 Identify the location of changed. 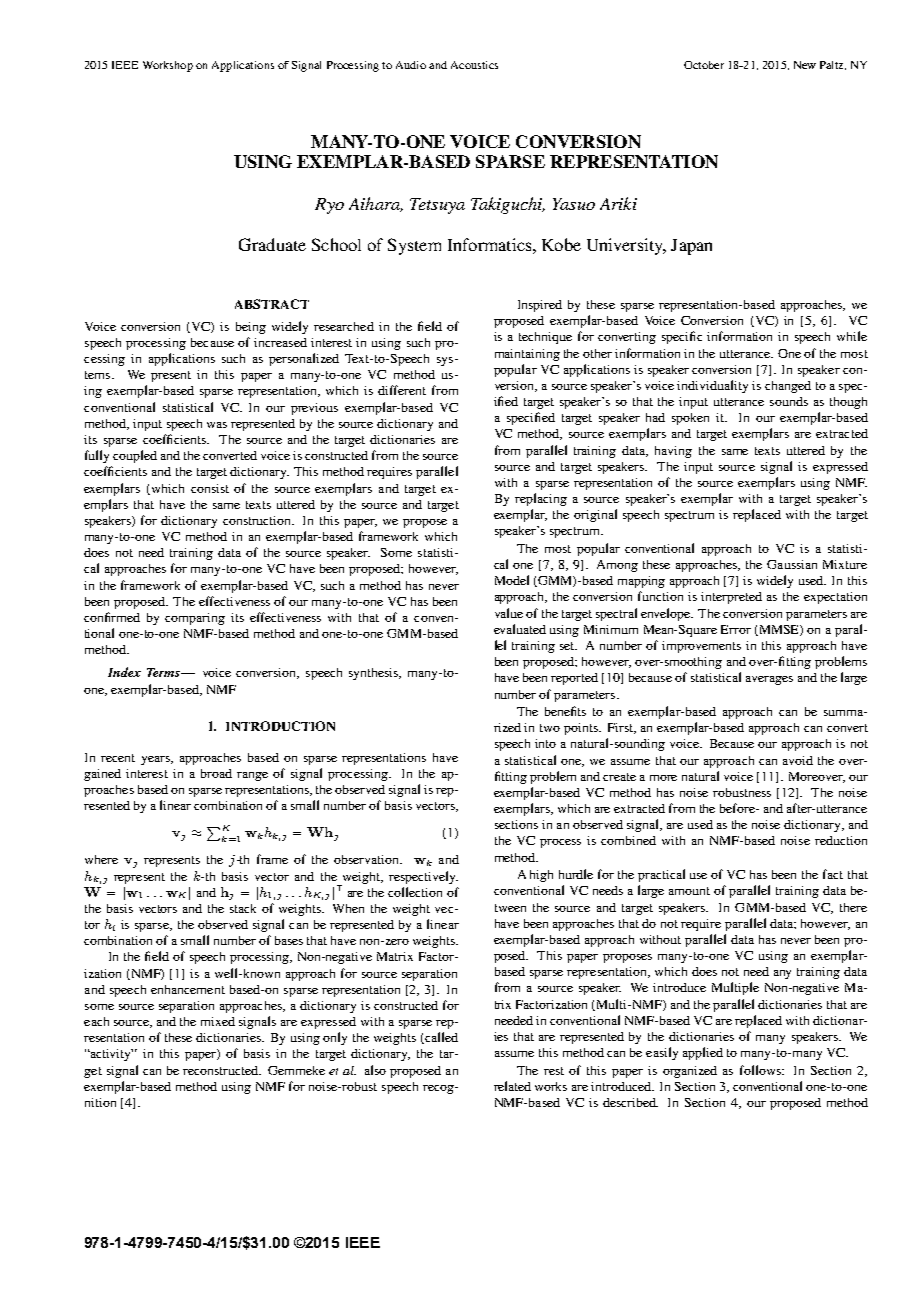
(788, 387).
